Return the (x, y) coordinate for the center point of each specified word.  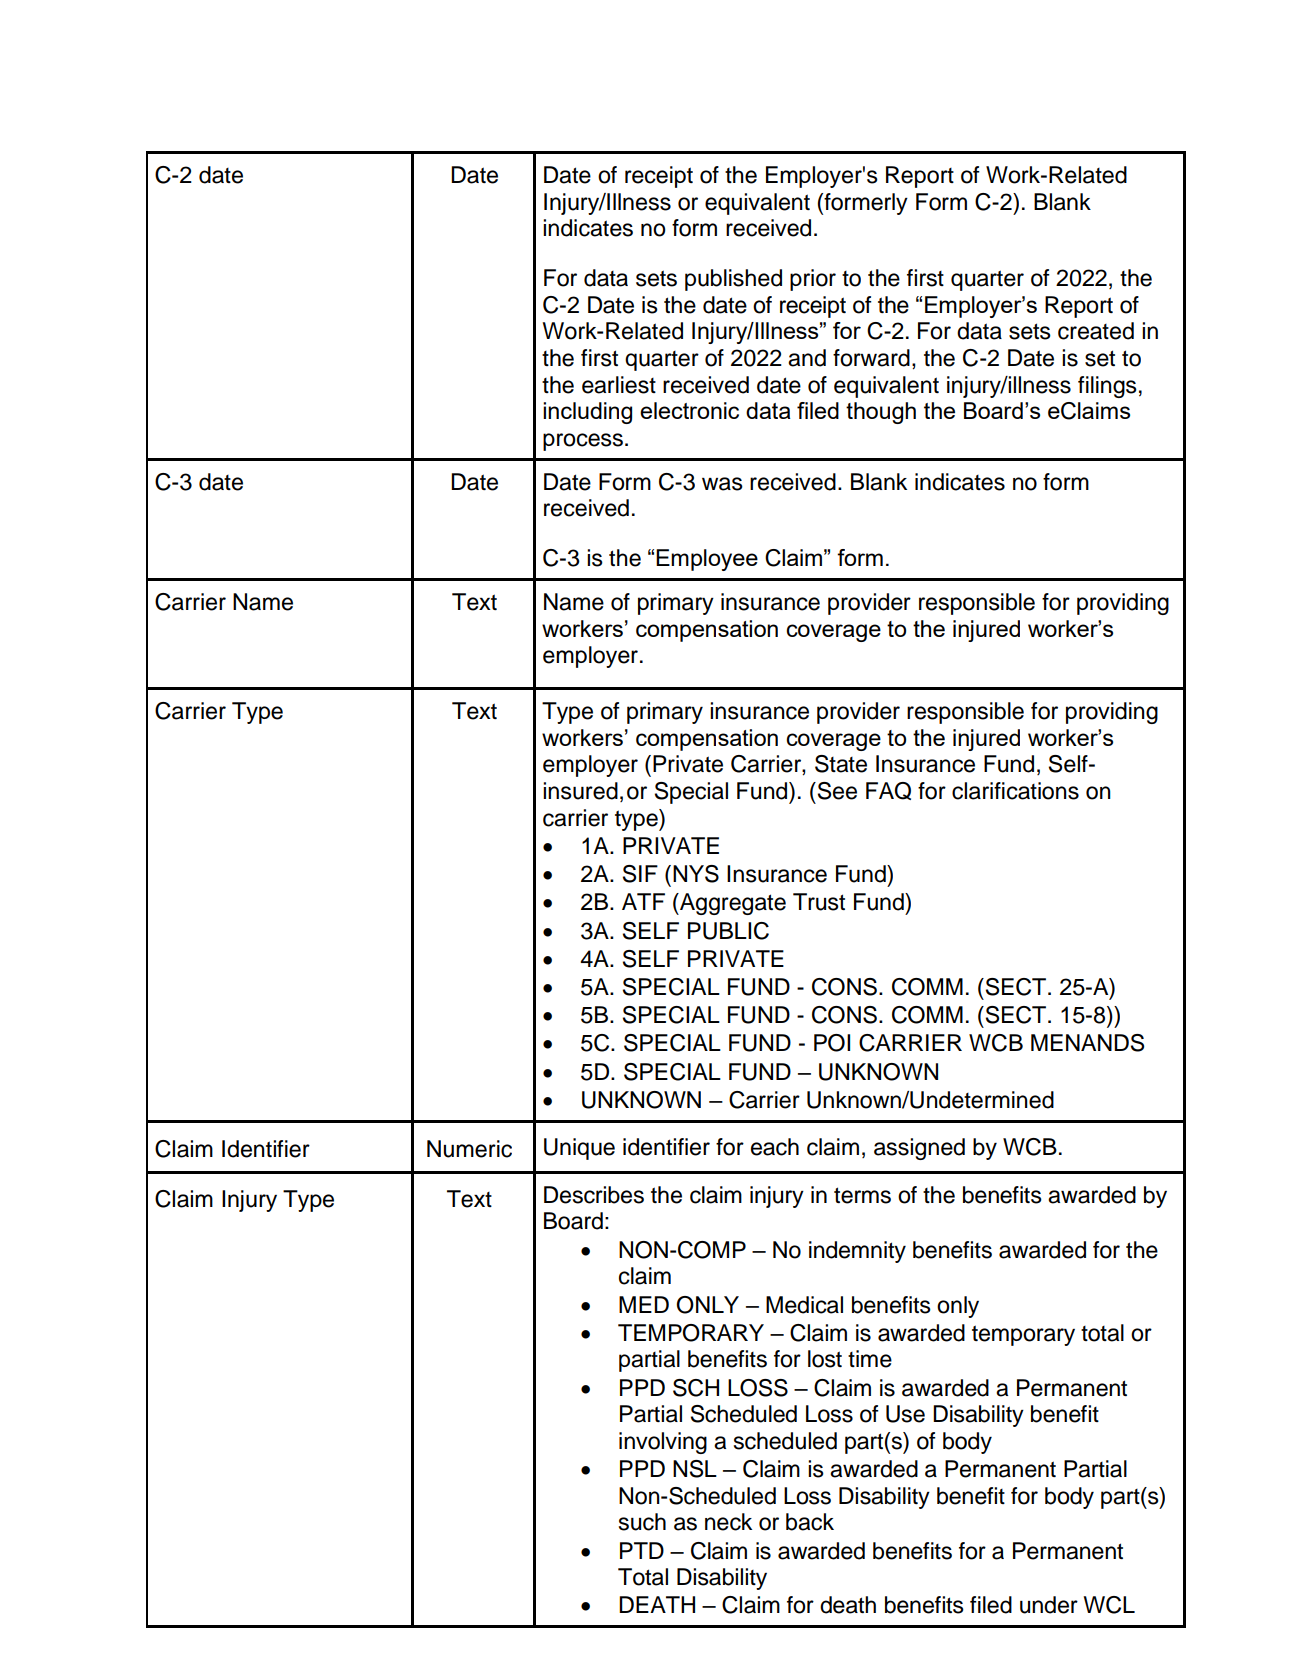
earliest (619, 385)
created (1096, 331)
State (841, 764)
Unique (579, 1149)
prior (813, 280)
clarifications (1015, 791)
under (1049, 1605)
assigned (919, 1149)
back (810, 1522)
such (642, 1522)
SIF (640, 874)
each (775, 1147)
